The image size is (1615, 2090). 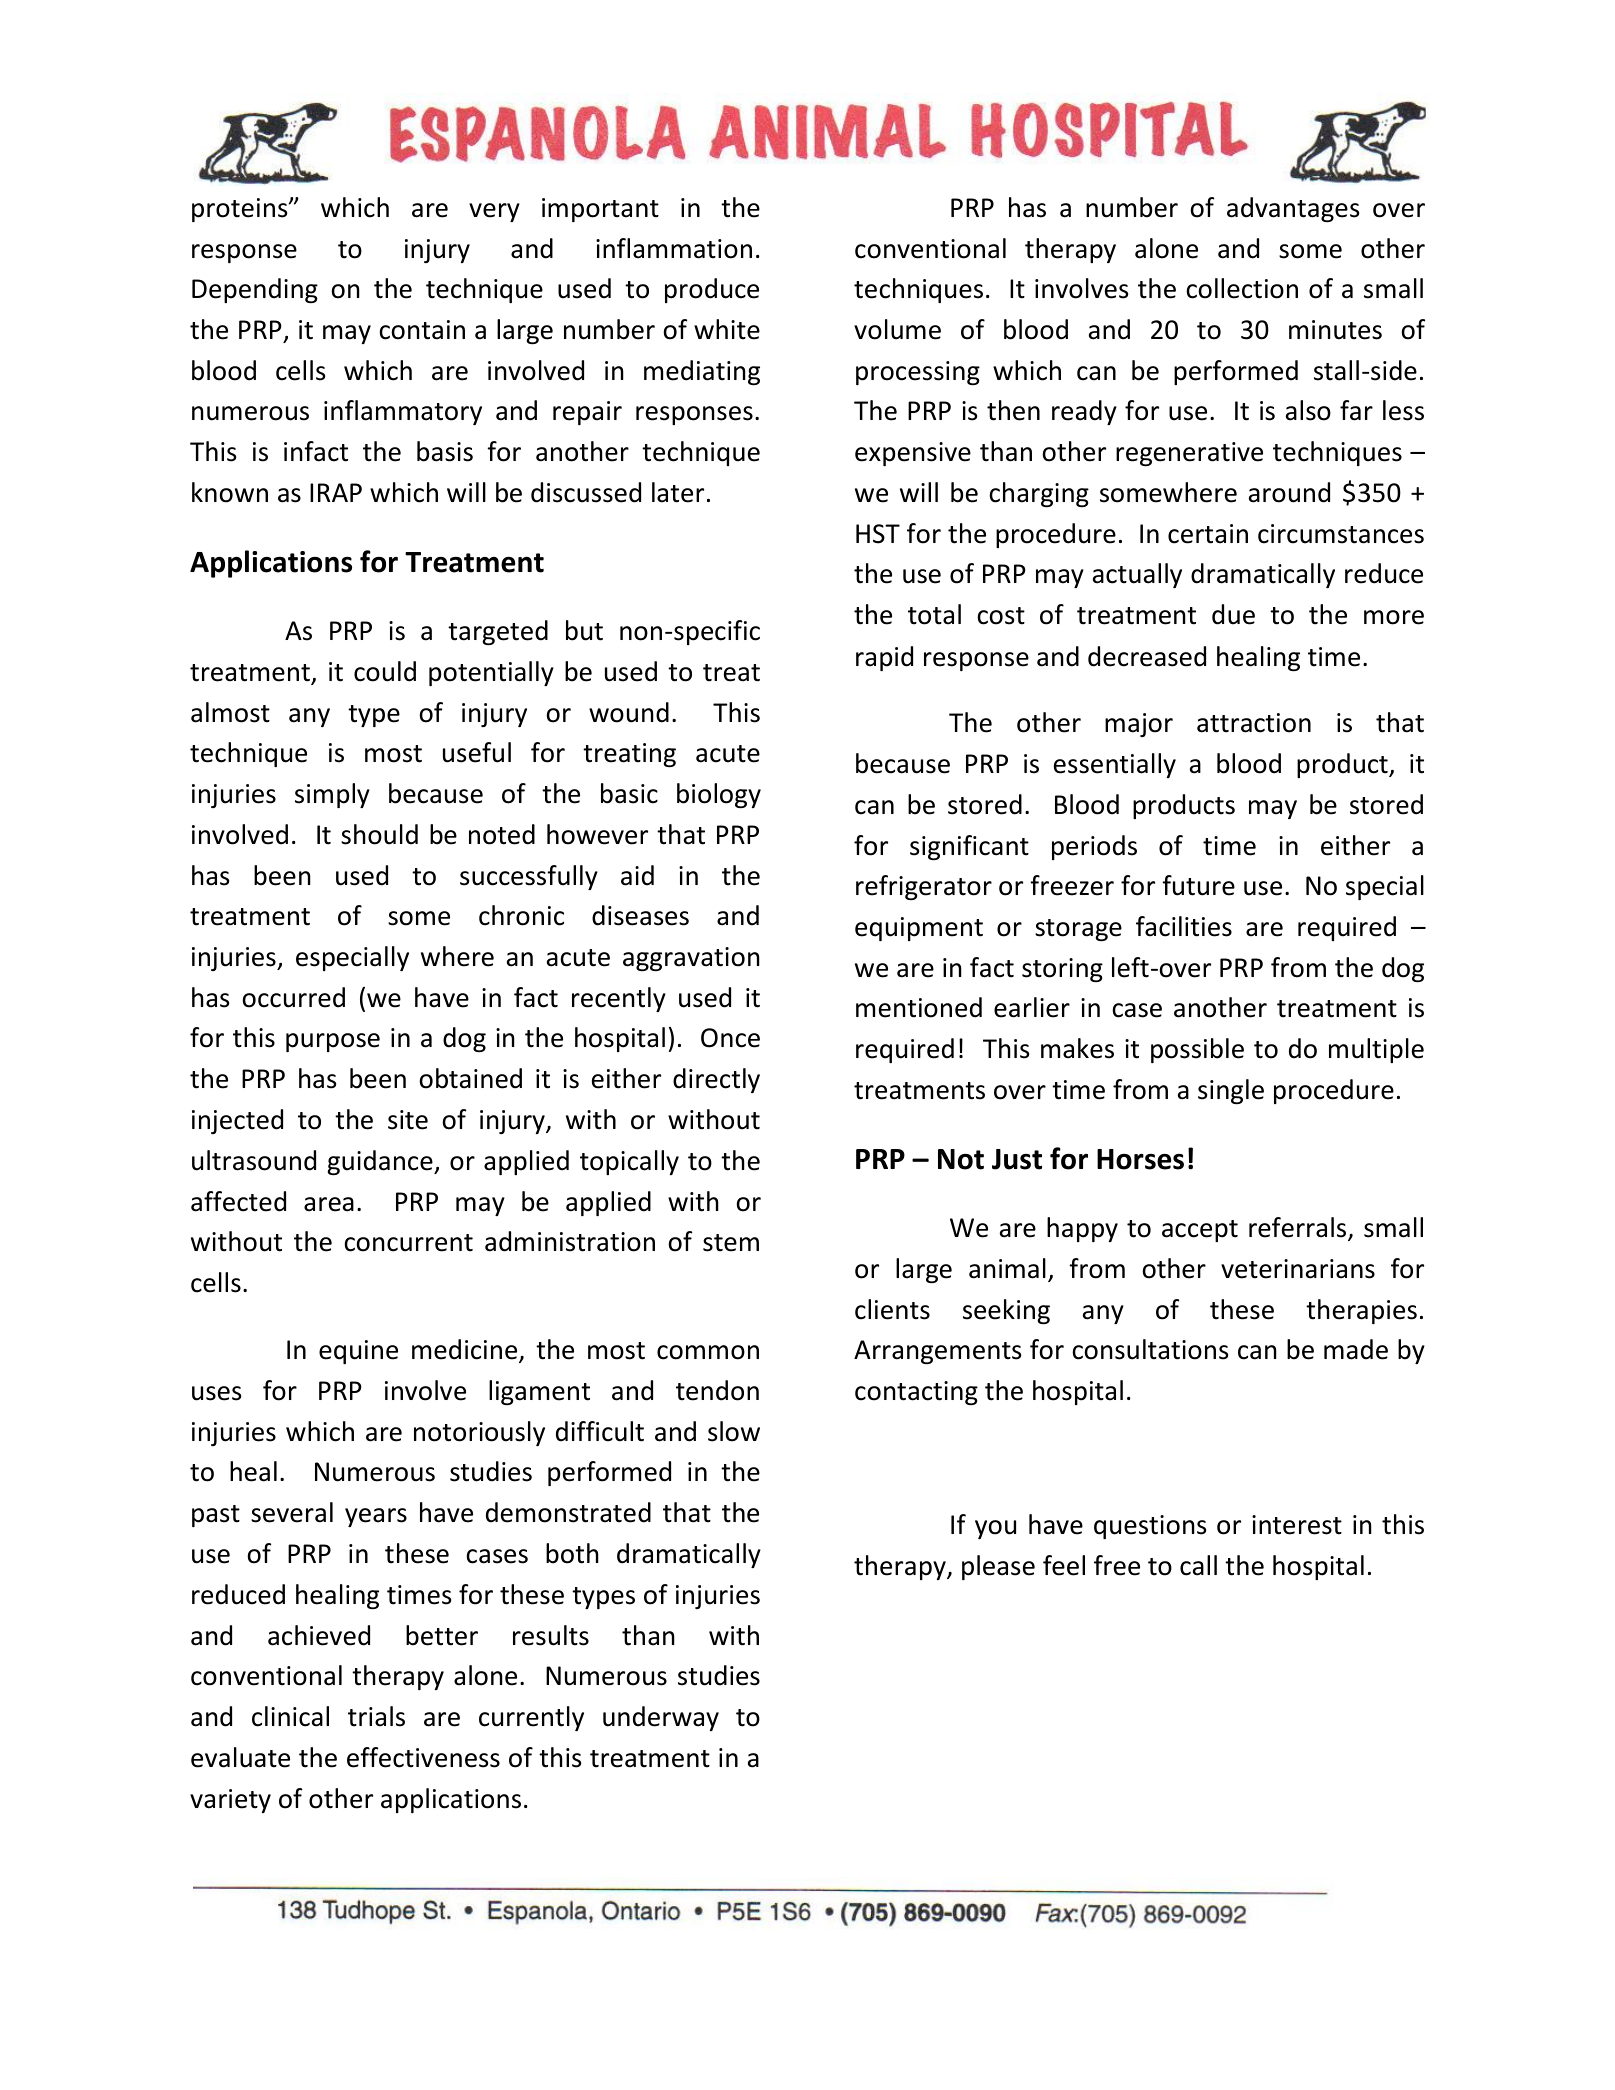 I want to click on produce, so click(x=712, y=290).
